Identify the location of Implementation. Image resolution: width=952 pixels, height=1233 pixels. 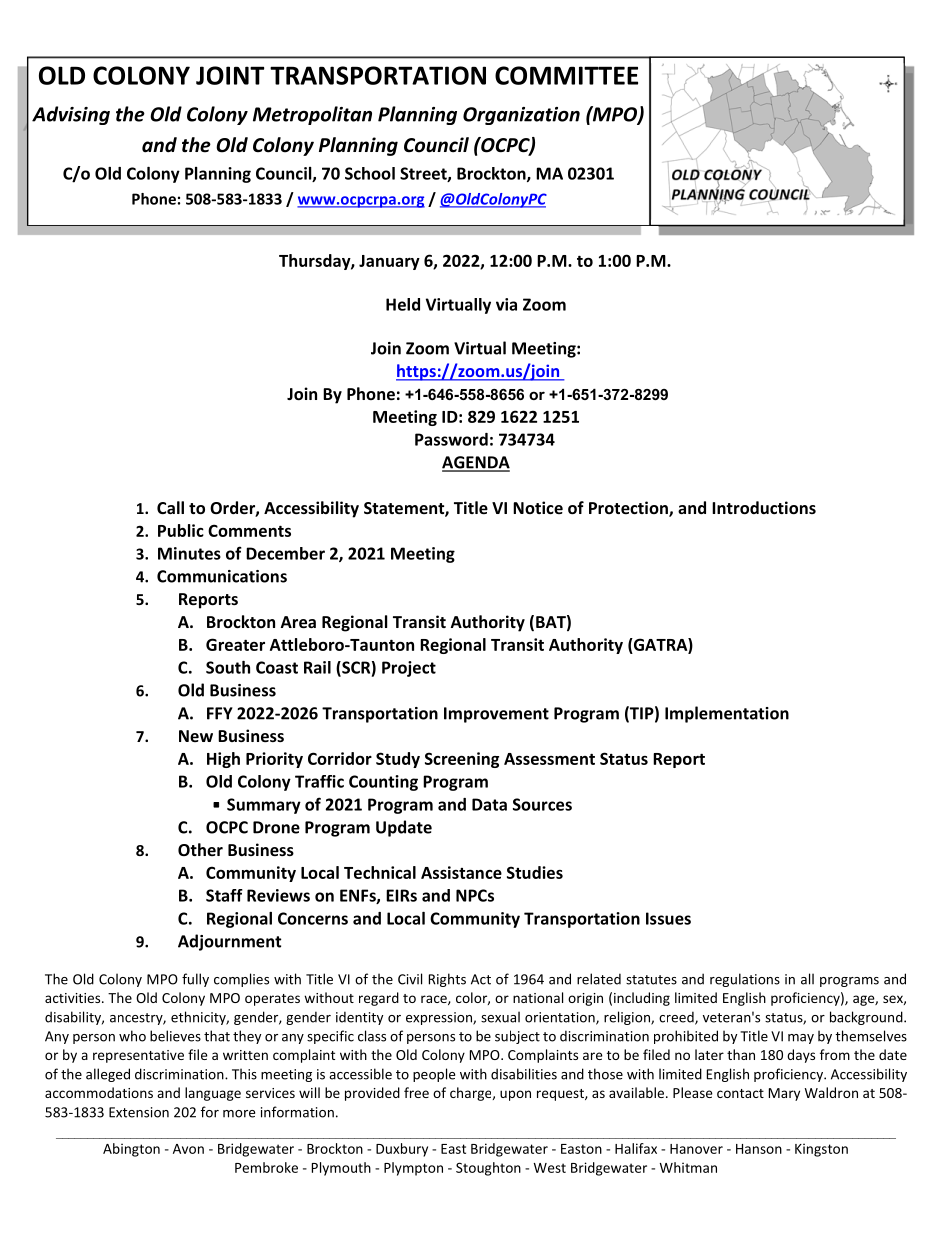
(727, 714).
